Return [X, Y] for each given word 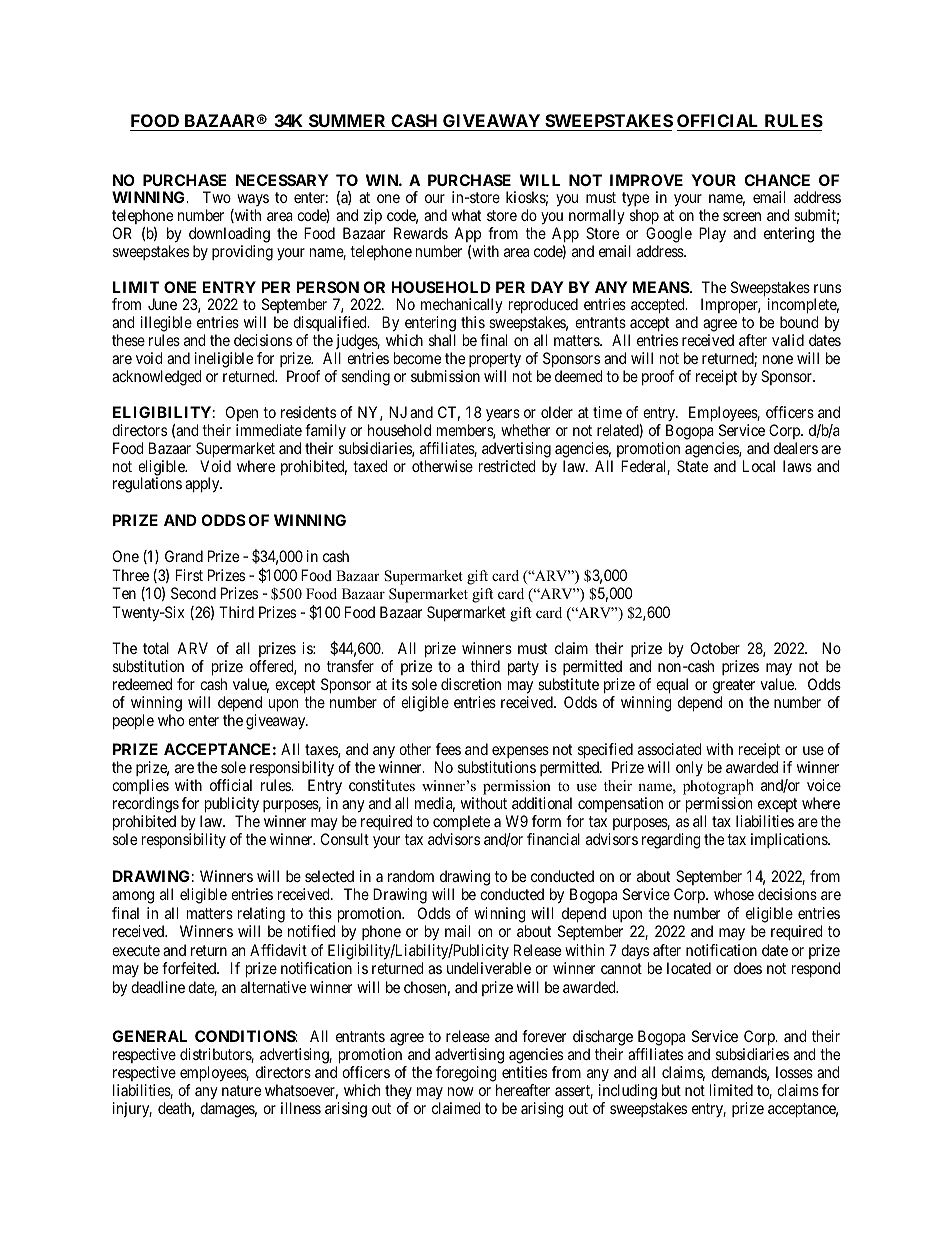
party [523, 668]
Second [193, 593]
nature [241, 1090]
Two [217, 197]
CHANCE [777, 180]
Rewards [421, 233]
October [715, 648]
